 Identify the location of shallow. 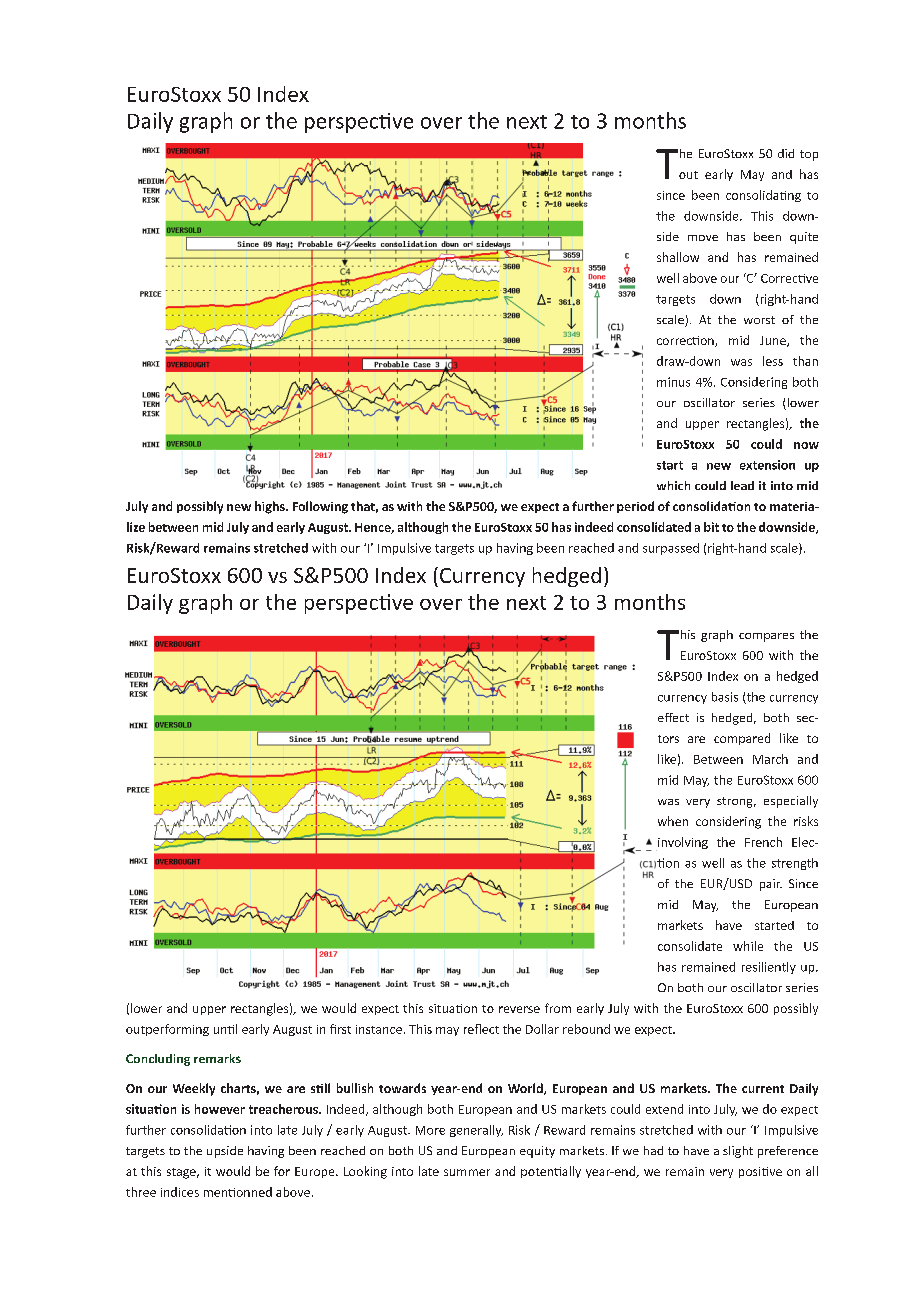
(678, 257).
